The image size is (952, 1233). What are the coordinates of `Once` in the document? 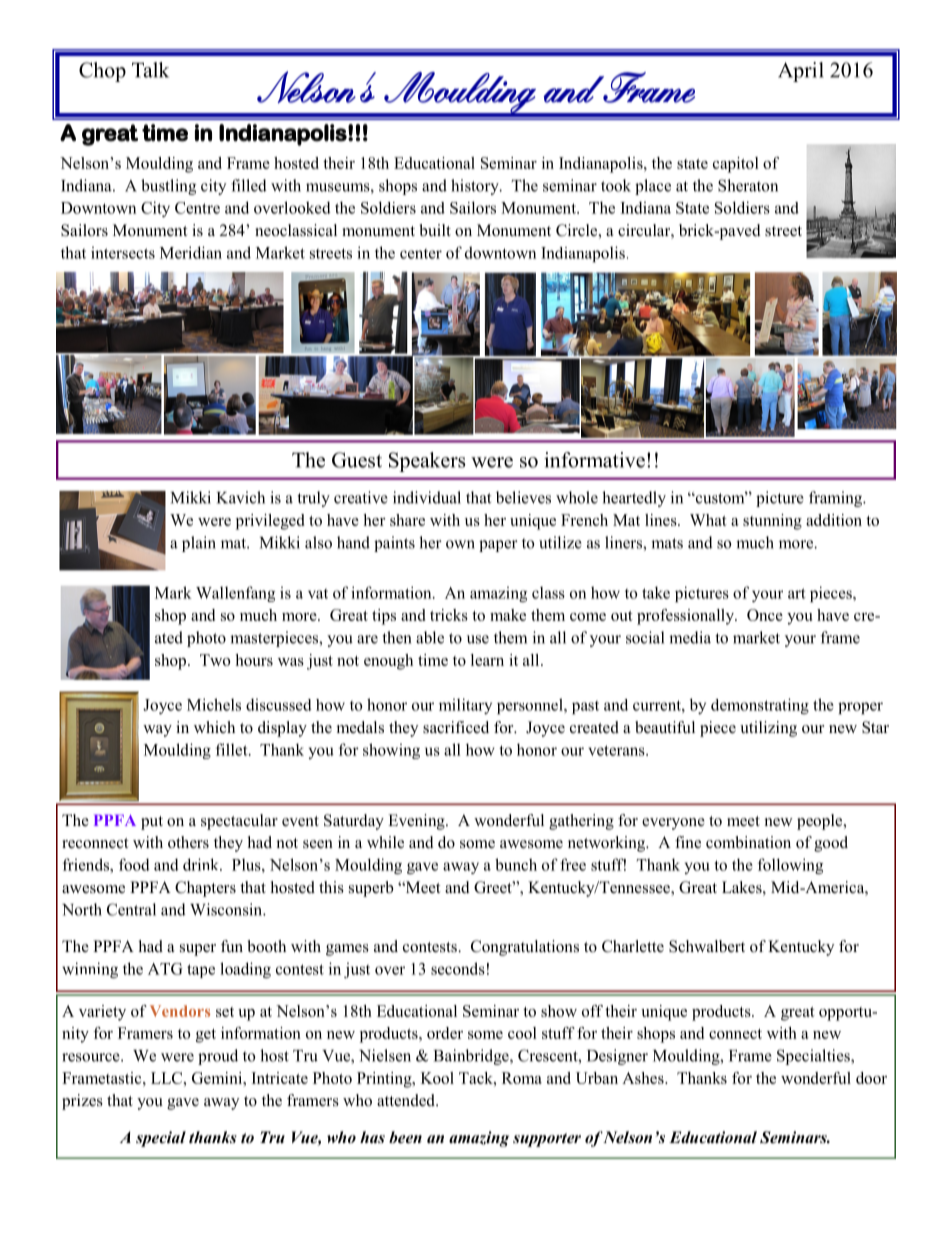 It's located at (765, 615).
